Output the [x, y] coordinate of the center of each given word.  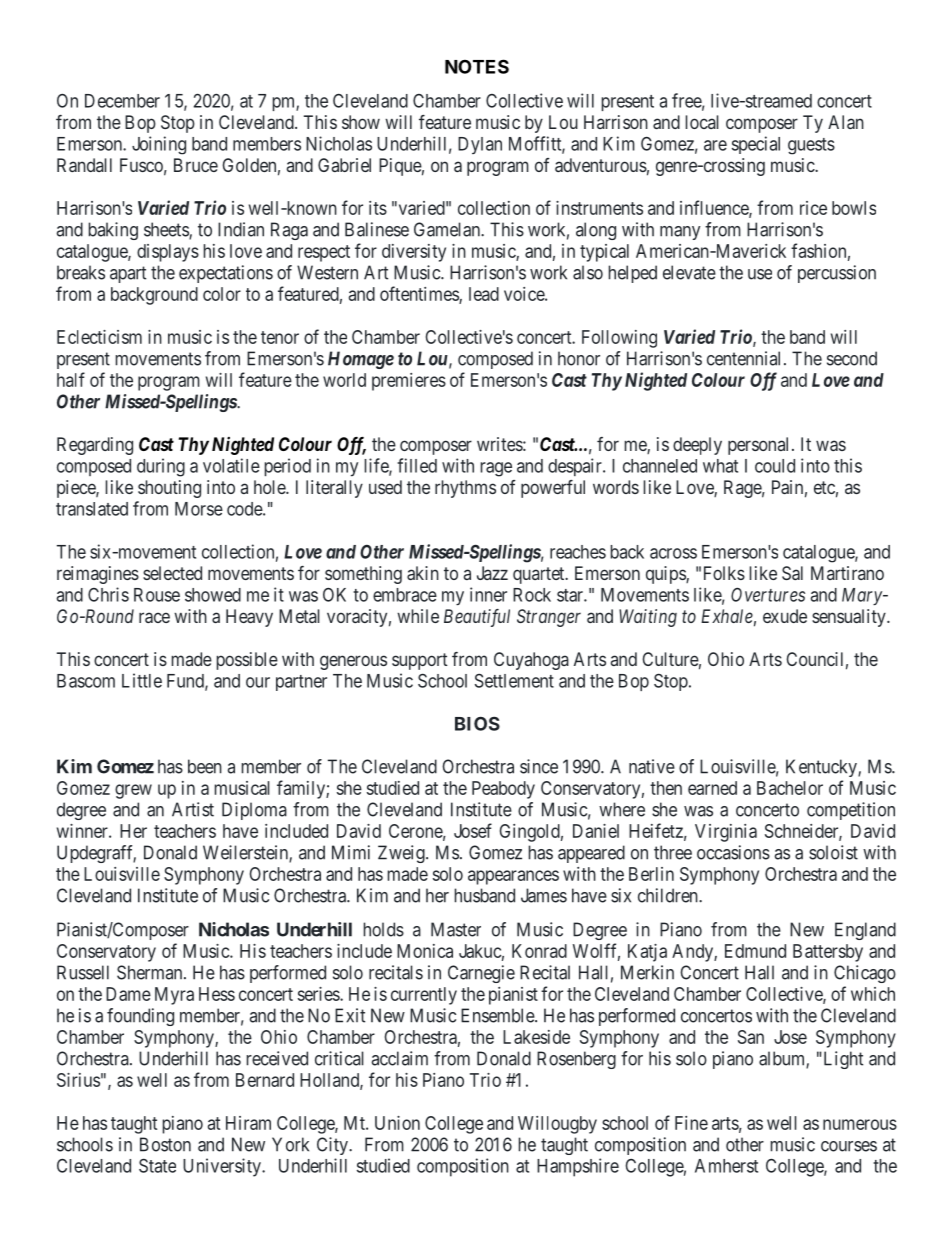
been [205, 766]
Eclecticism [99, 337]
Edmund [755, 951]
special [756, 145]
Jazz [492, 573]
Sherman [151, 972]
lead [484, 294]
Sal [792, 573]
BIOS [477, 723]
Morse [199, 509]
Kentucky [822, 768]
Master [456, 929]
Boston [165, 1144]
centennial [746, 358]
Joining [159, 145]
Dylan [480, 145]
